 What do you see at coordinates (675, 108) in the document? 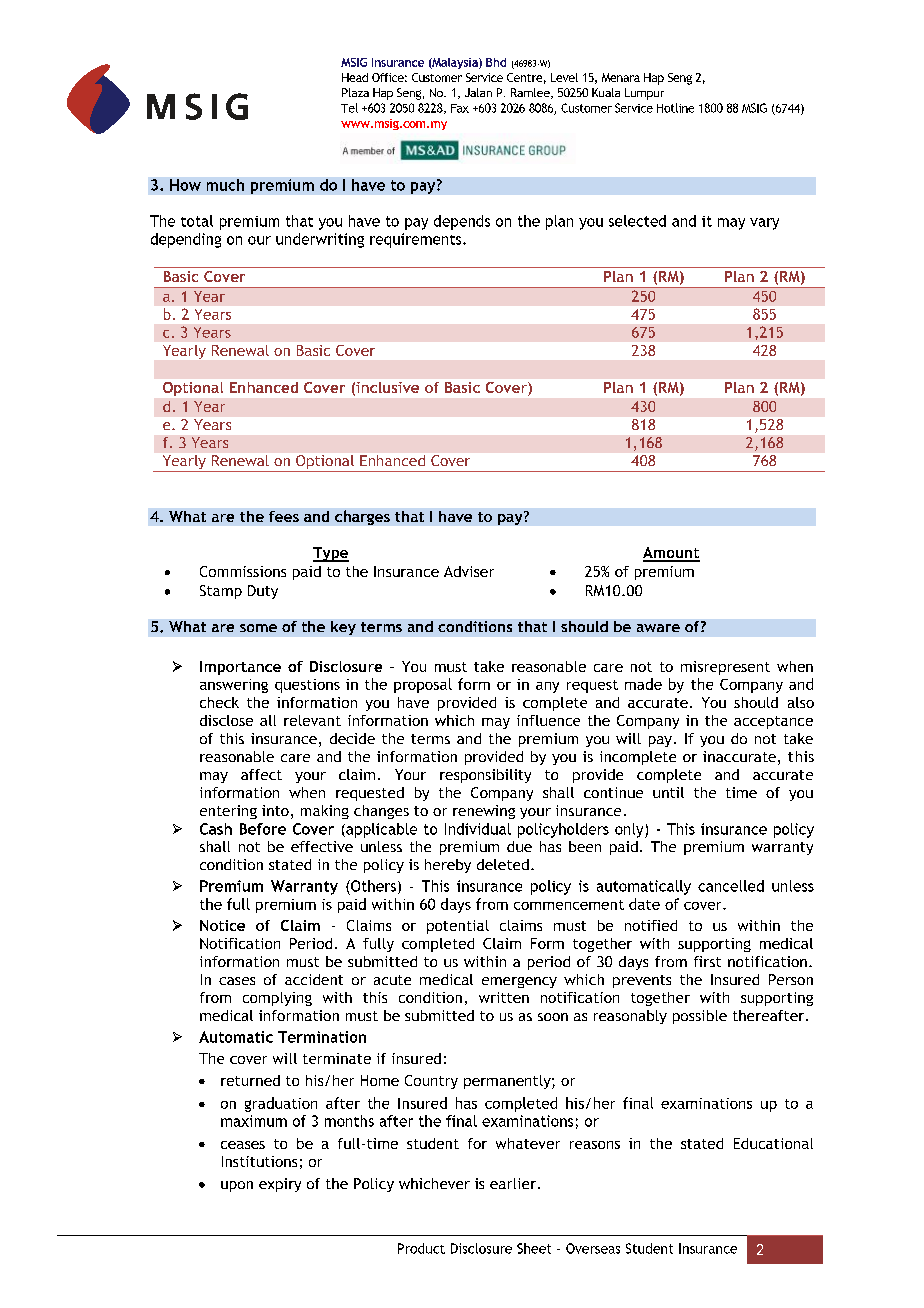
I see `Hotline` at bounding box center [675, 108].
